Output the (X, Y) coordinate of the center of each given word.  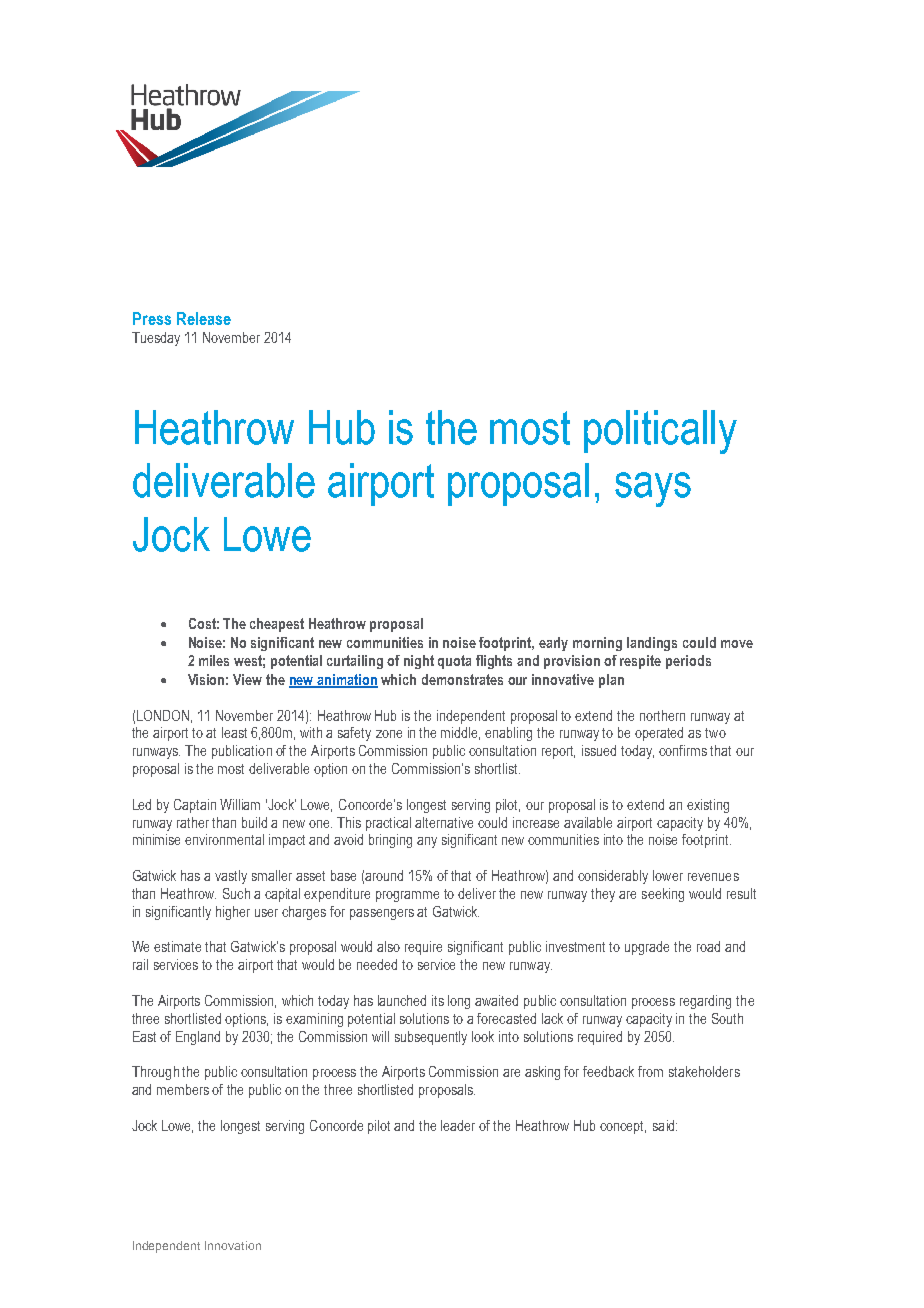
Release (204, 318)
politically (660, 432)
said (665, 1125)
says (653, 489)
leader (458, 1125)
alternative (444, 822)
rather (193, 822)
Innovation (233, 1245)
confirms (683, 750)
